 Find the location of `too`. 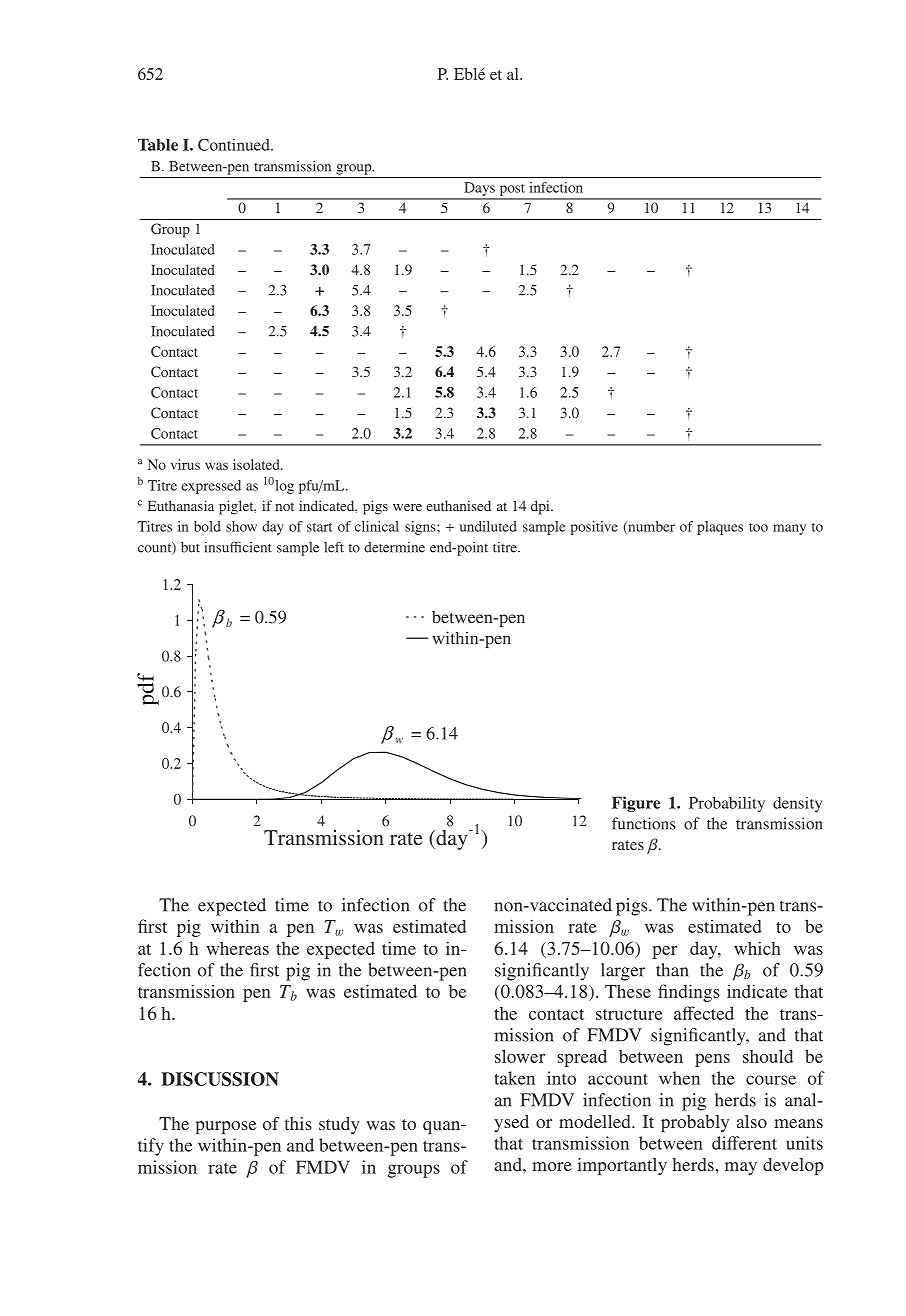

too is located at coordinates (758, 527).
